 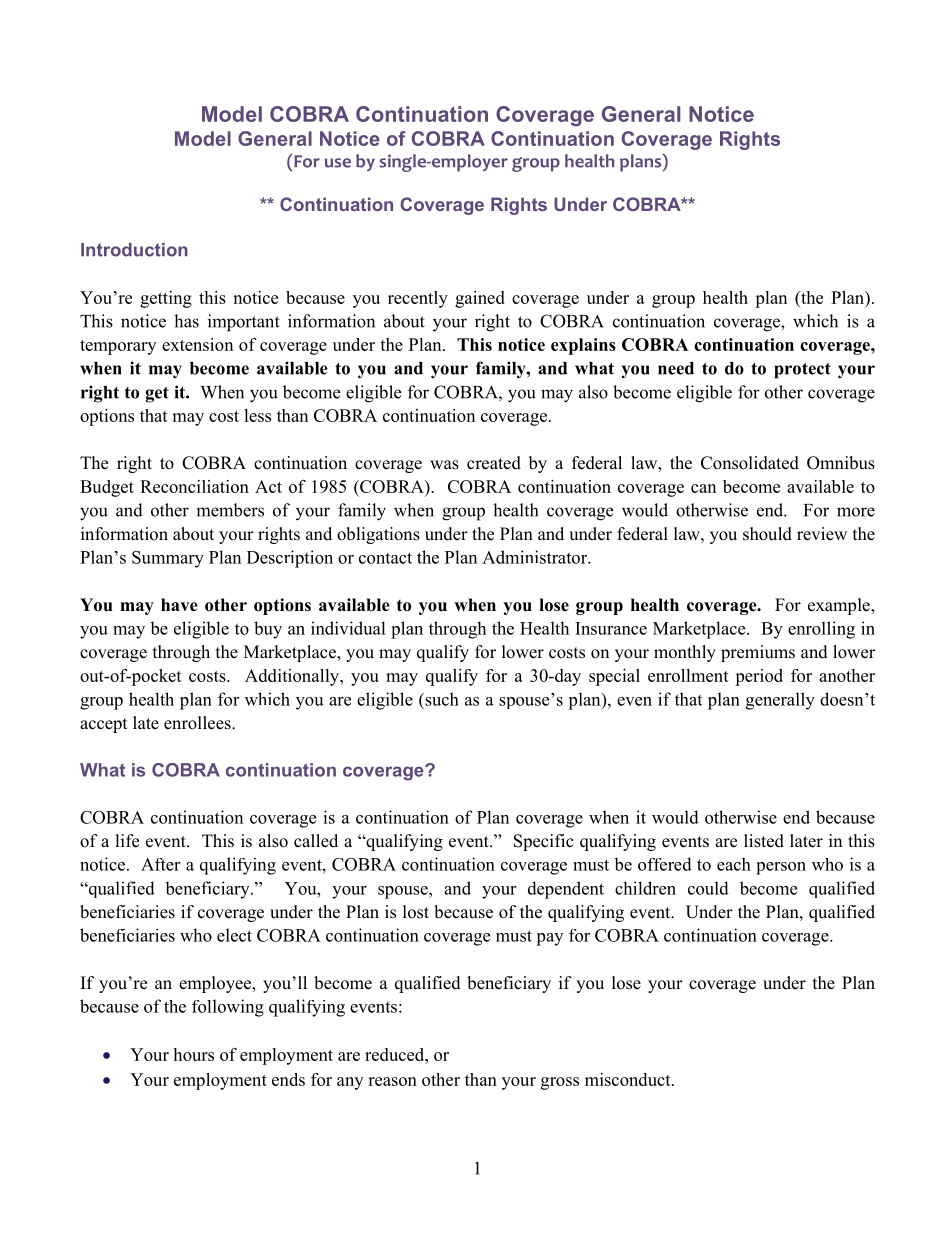 I want to click on getting, so click(x=166, y=299).
